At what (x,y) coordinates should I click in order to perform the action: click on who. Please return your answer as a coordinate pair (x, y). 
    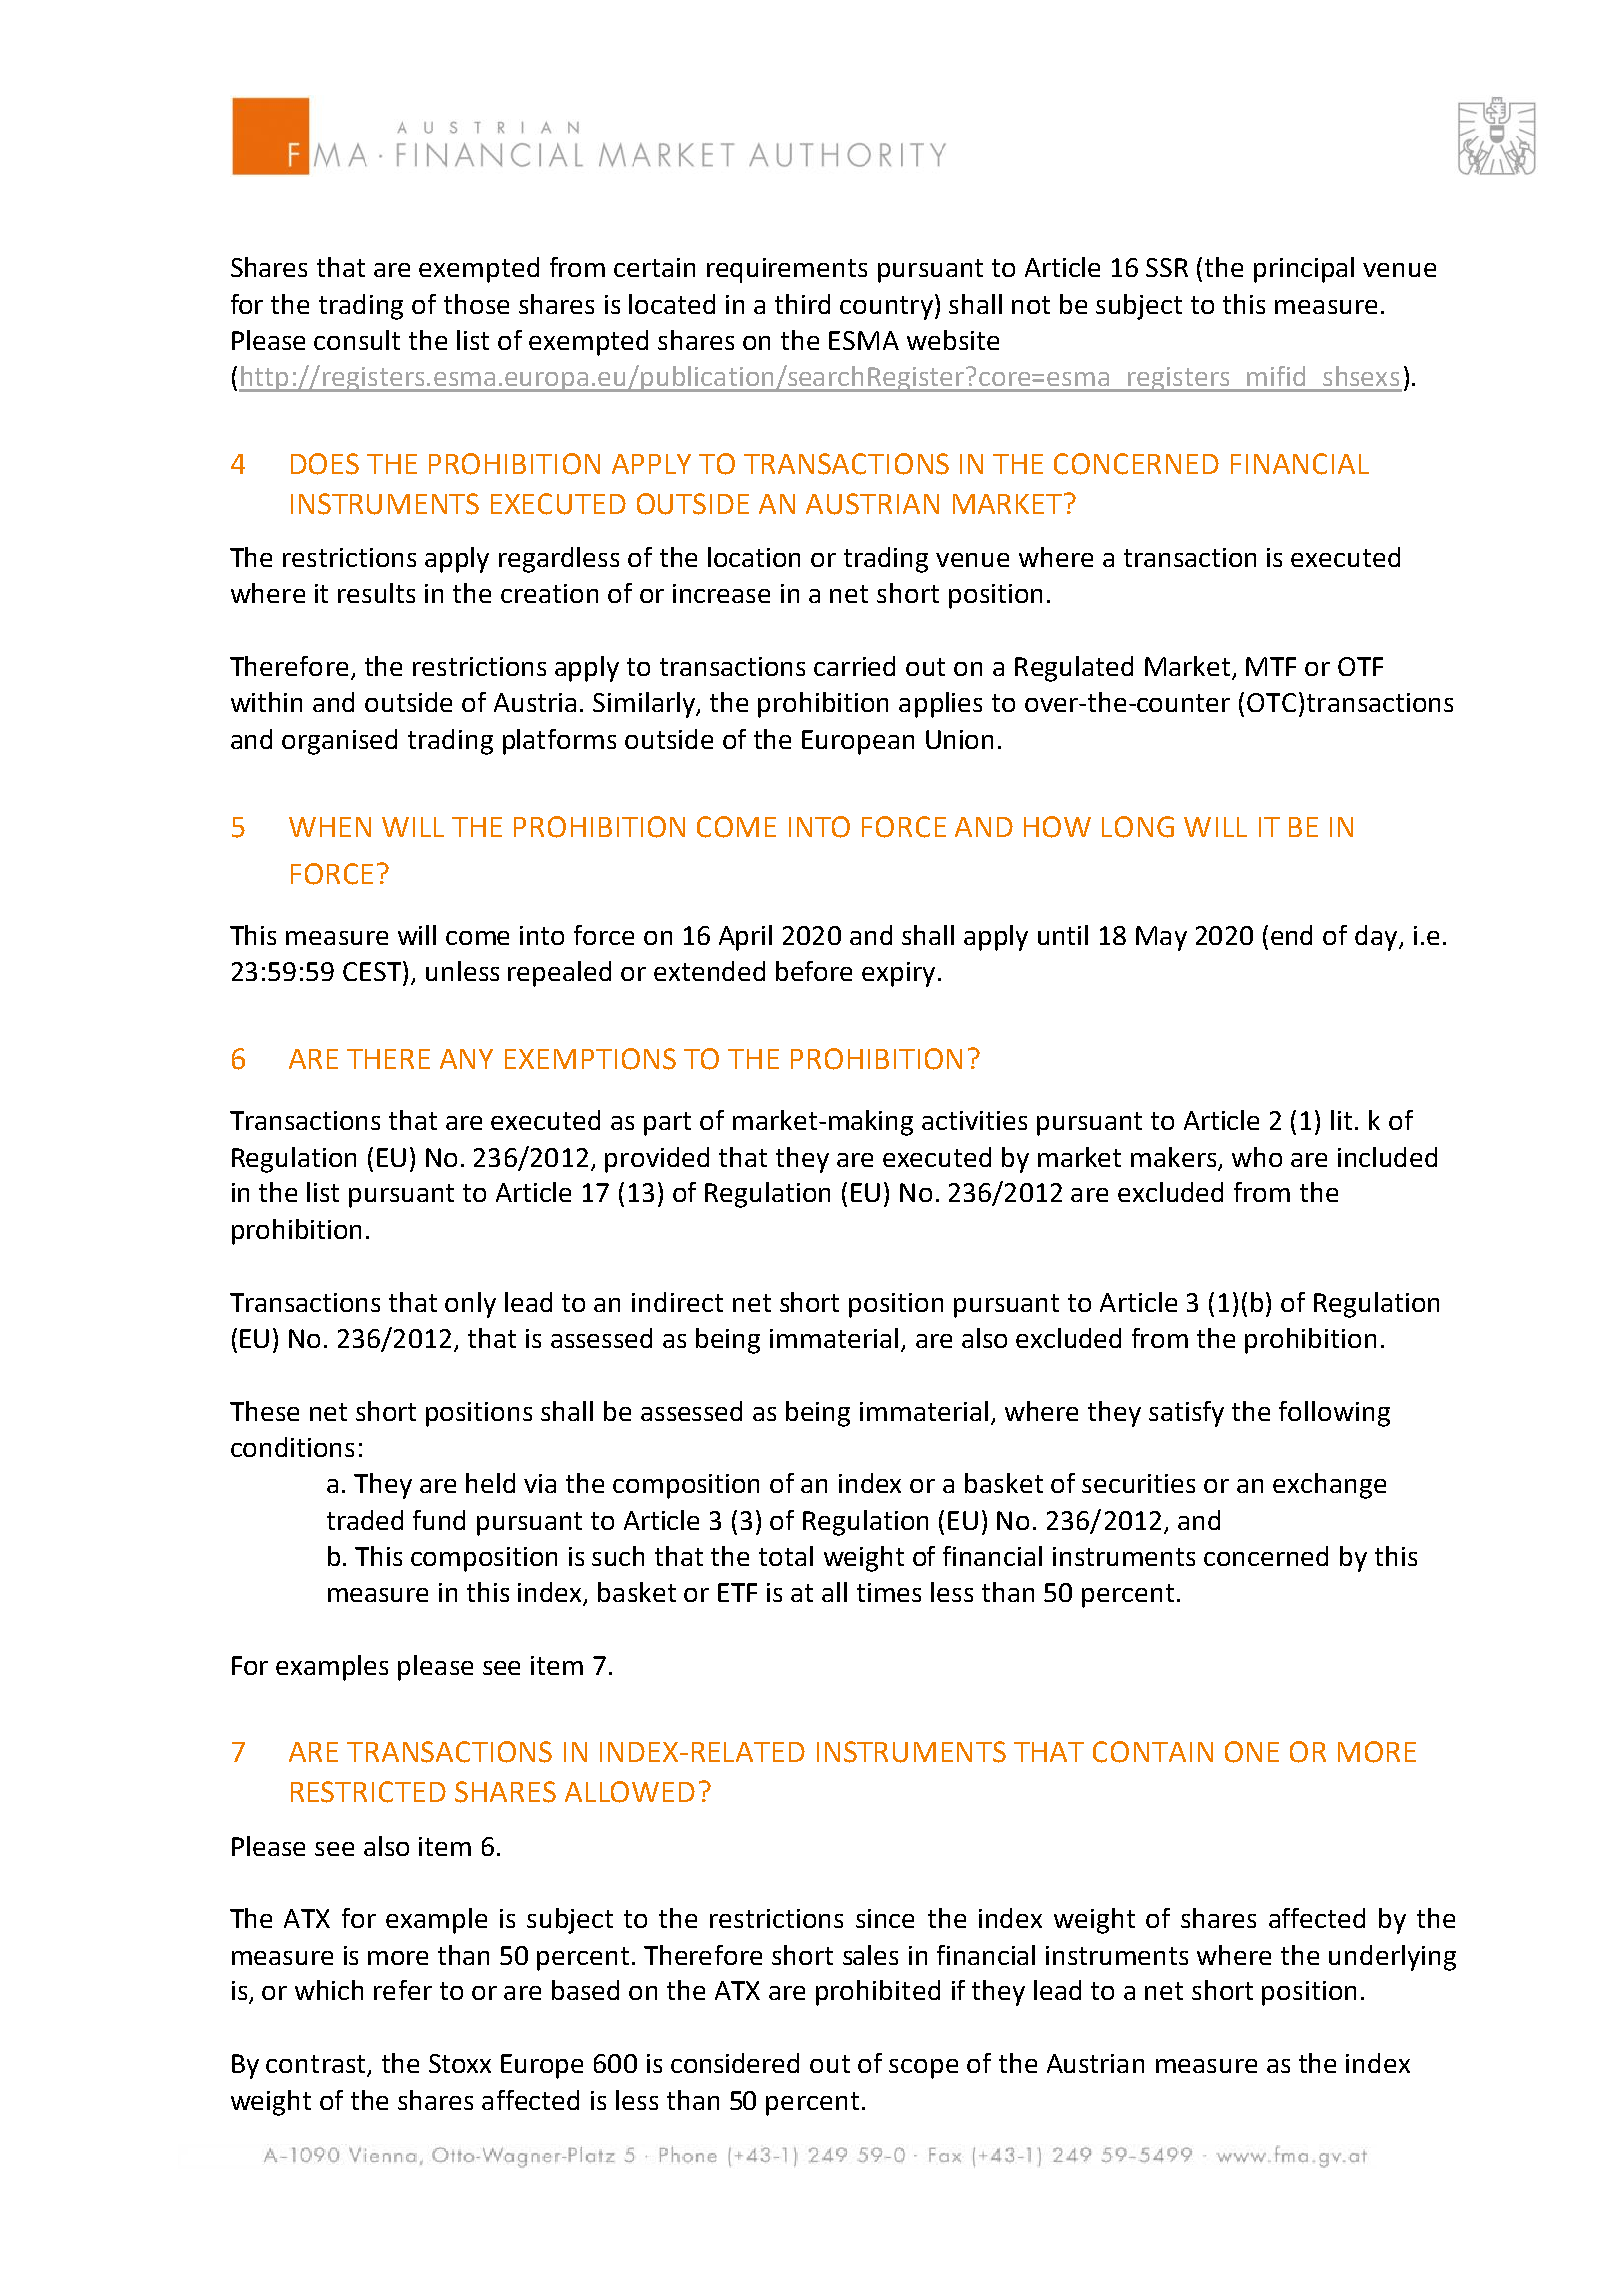
    Looking at the image, I should click on (1257, 1157).
